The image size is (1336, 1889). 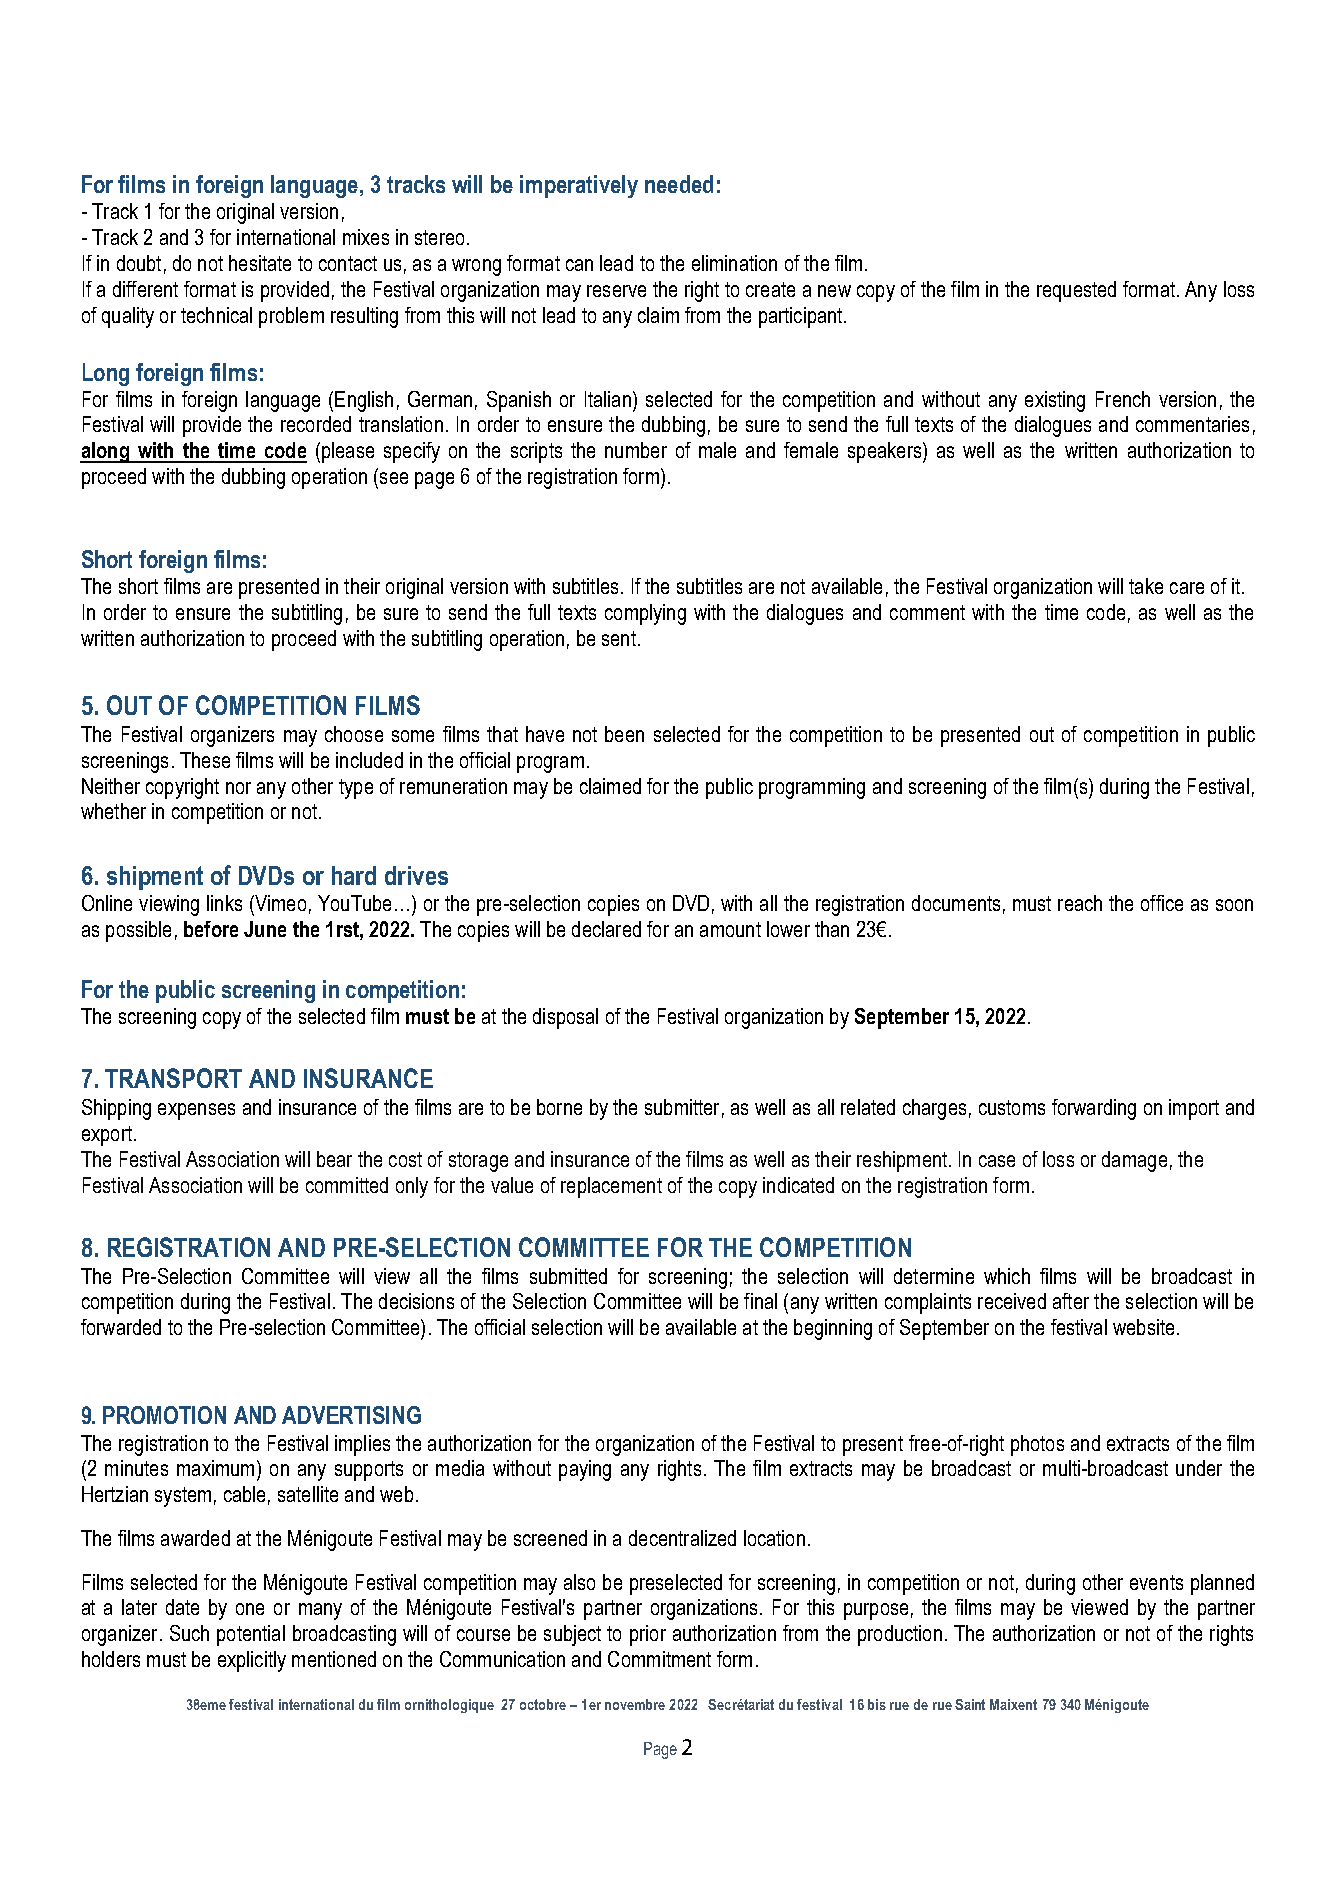 I want to click on Commitment, so click(x=659, y=1659).
